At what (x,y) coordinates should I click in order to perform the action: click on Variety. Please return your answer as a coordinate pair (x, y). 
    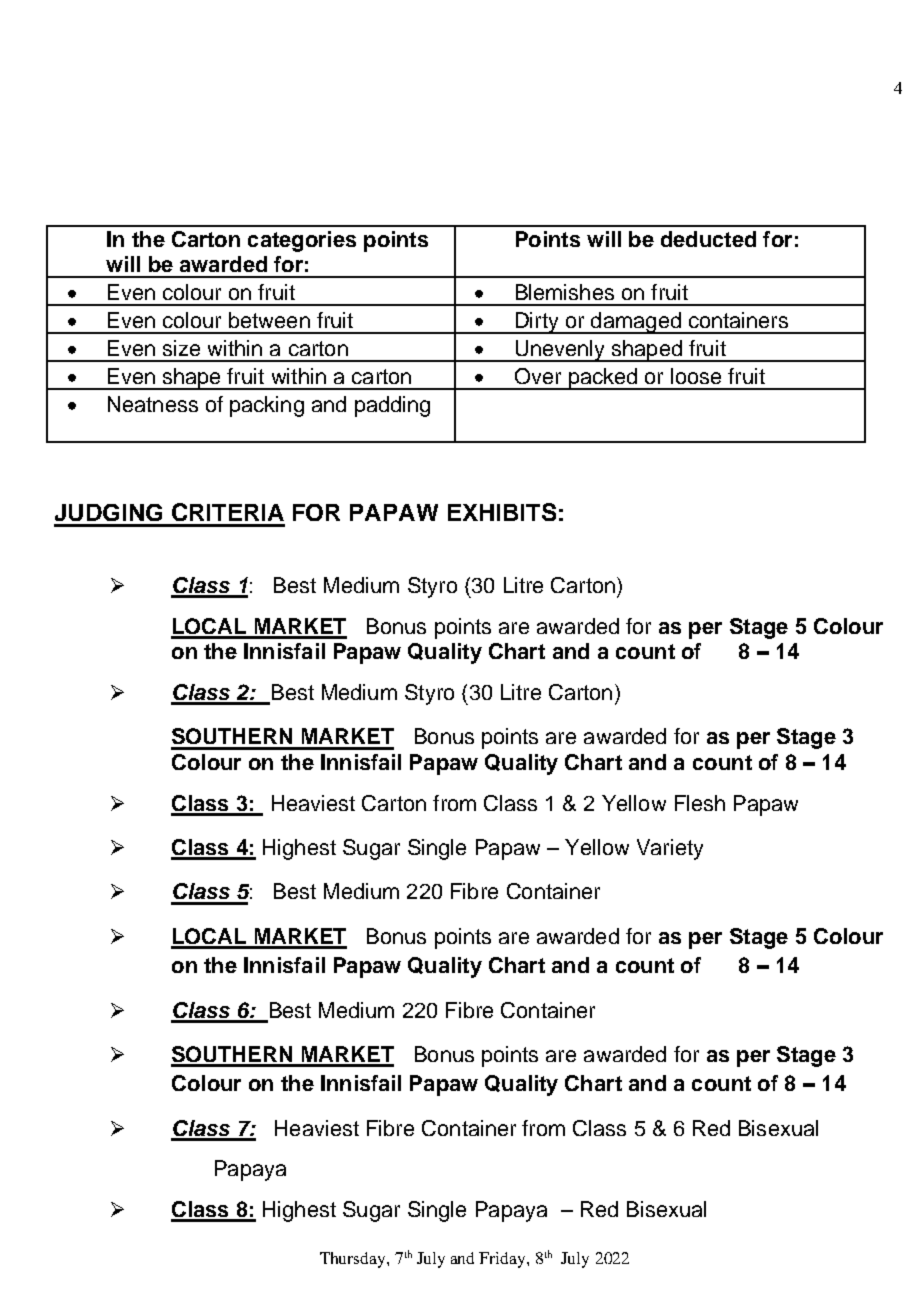
    Looking at the image, I should click on (670, 849).
